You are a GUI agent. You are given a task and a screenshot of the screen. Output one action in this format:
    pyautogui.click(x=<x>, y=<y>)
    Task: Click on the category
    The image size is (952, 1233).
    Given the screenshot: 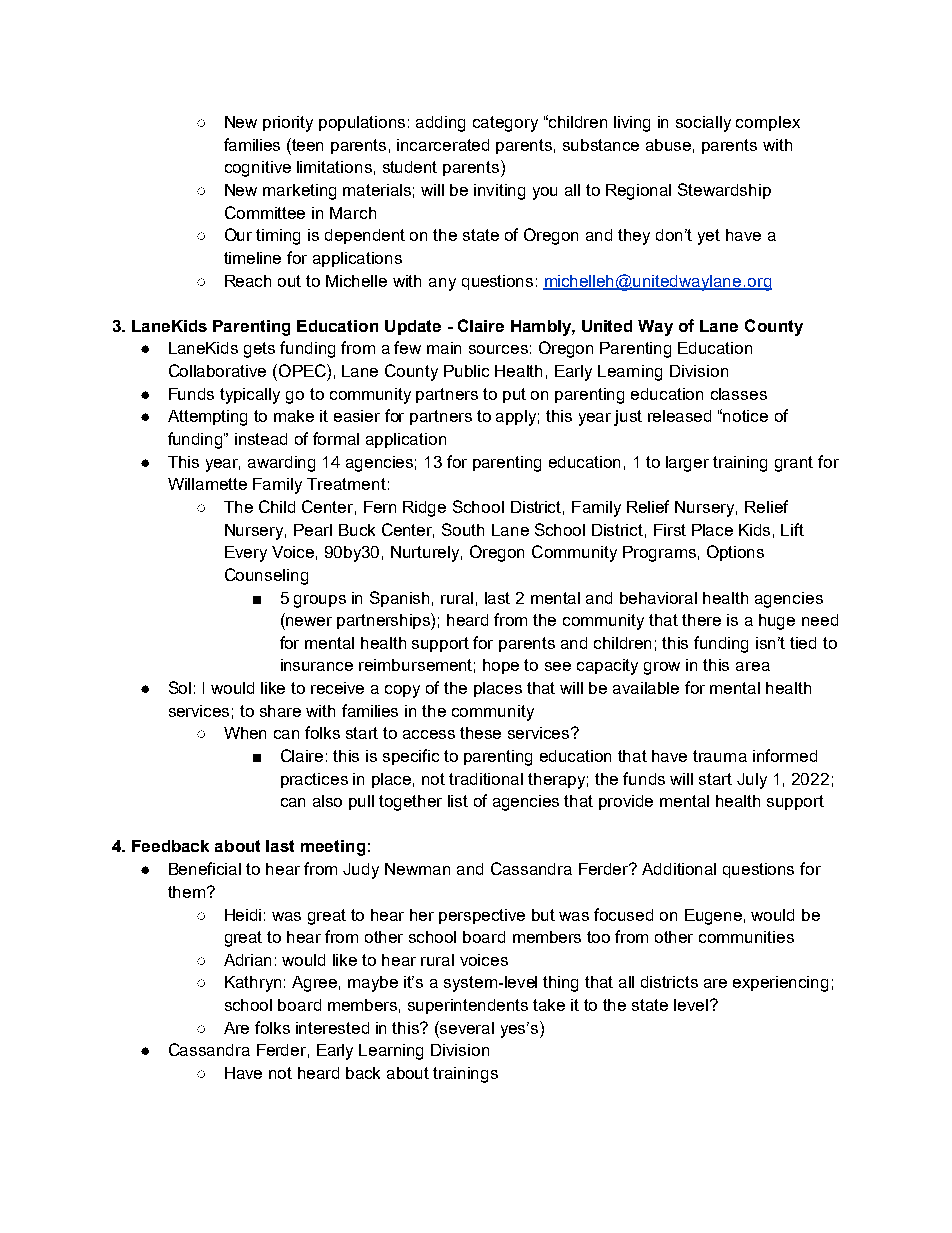 What is the action you would take?
    pyautogui.click(x=505, y=124)
